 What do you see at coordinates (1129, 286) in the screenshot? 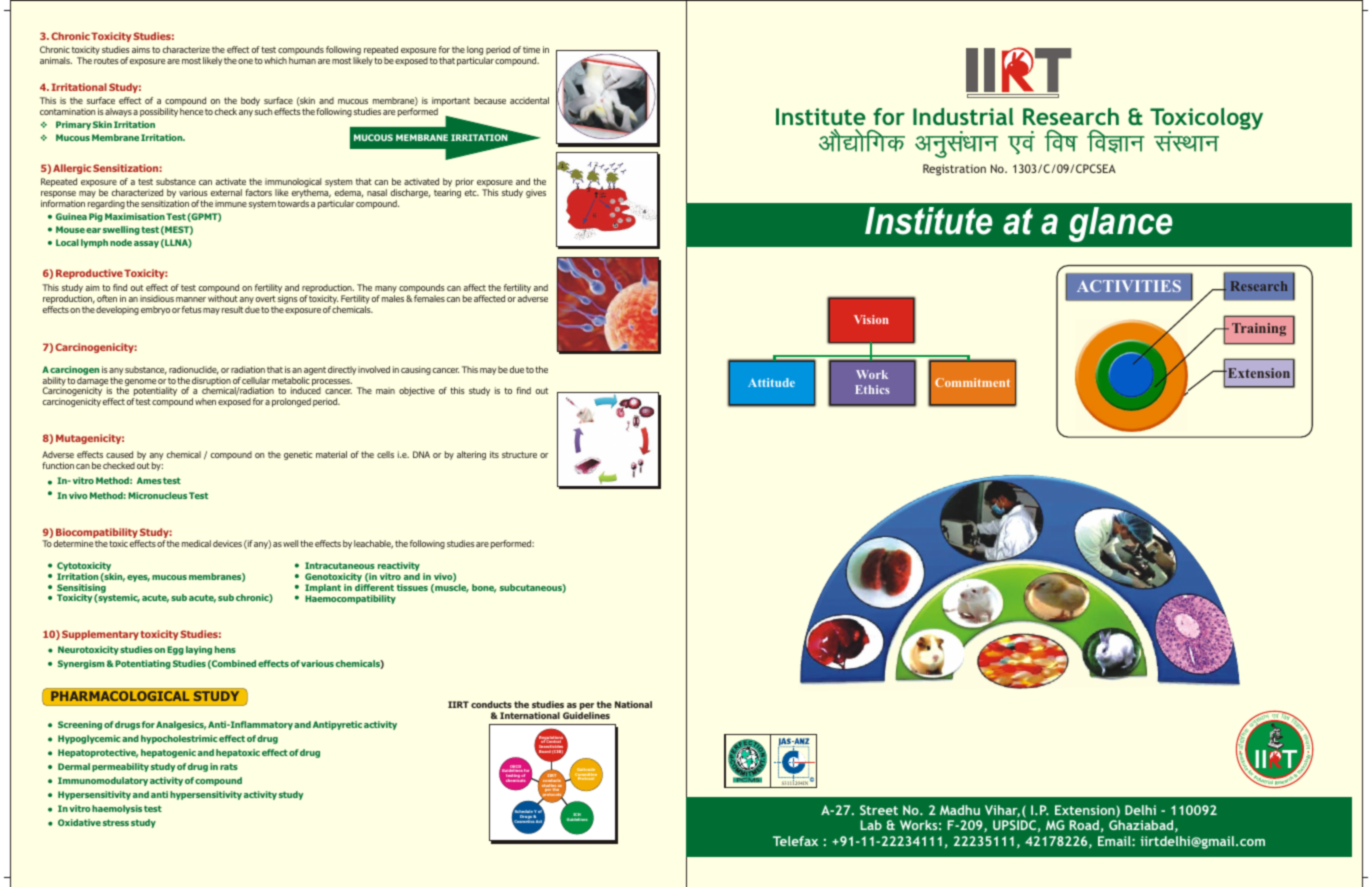
I see `ACTIVITIES` at bounding box center [1129, 286].
